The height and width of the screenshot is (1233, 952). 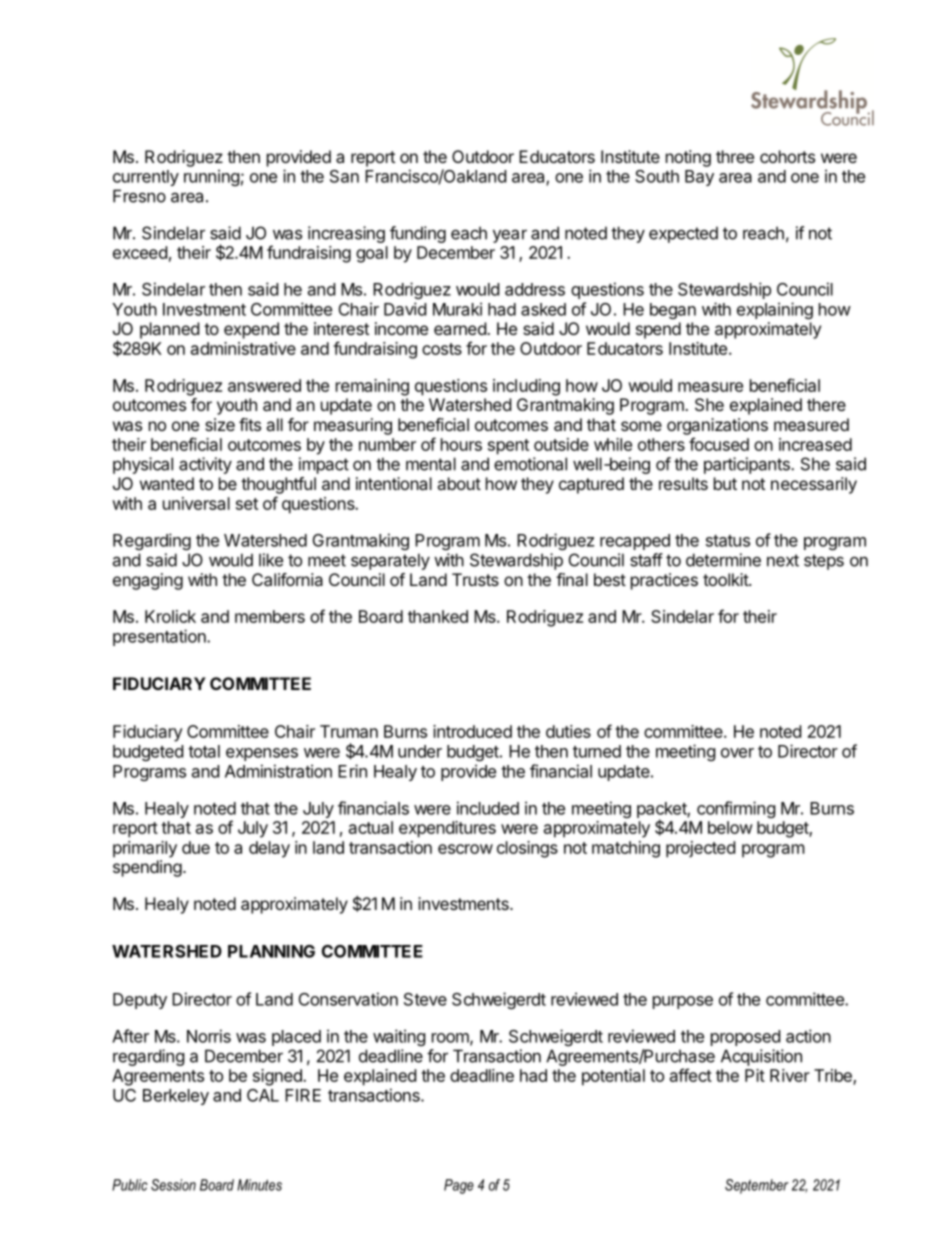 I want to click on running, so click(x=212, y=177).
